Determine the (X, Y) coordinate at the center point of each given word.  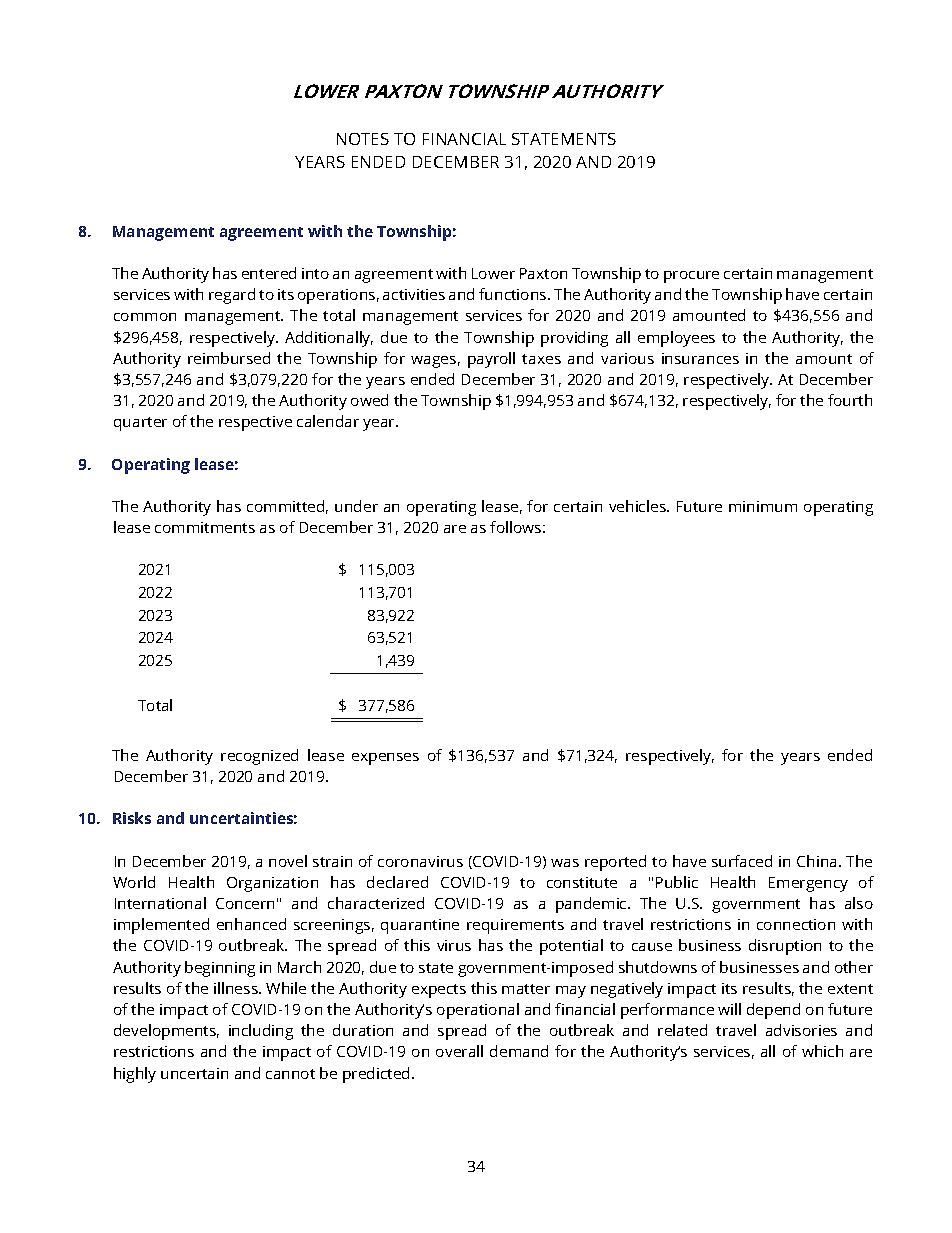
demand (519, 1051)
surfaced (742, 861)
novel (288, 861)
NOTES (363, 139)
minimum (763, 506)
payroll (491, 360)
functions (514, 294)
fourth (850, 400)
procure (691, 277)
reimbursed (229, 358)
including (261, 1032)
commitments (205, 527)
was (565, 863)
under (356, 506)
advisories (801, 1030)
